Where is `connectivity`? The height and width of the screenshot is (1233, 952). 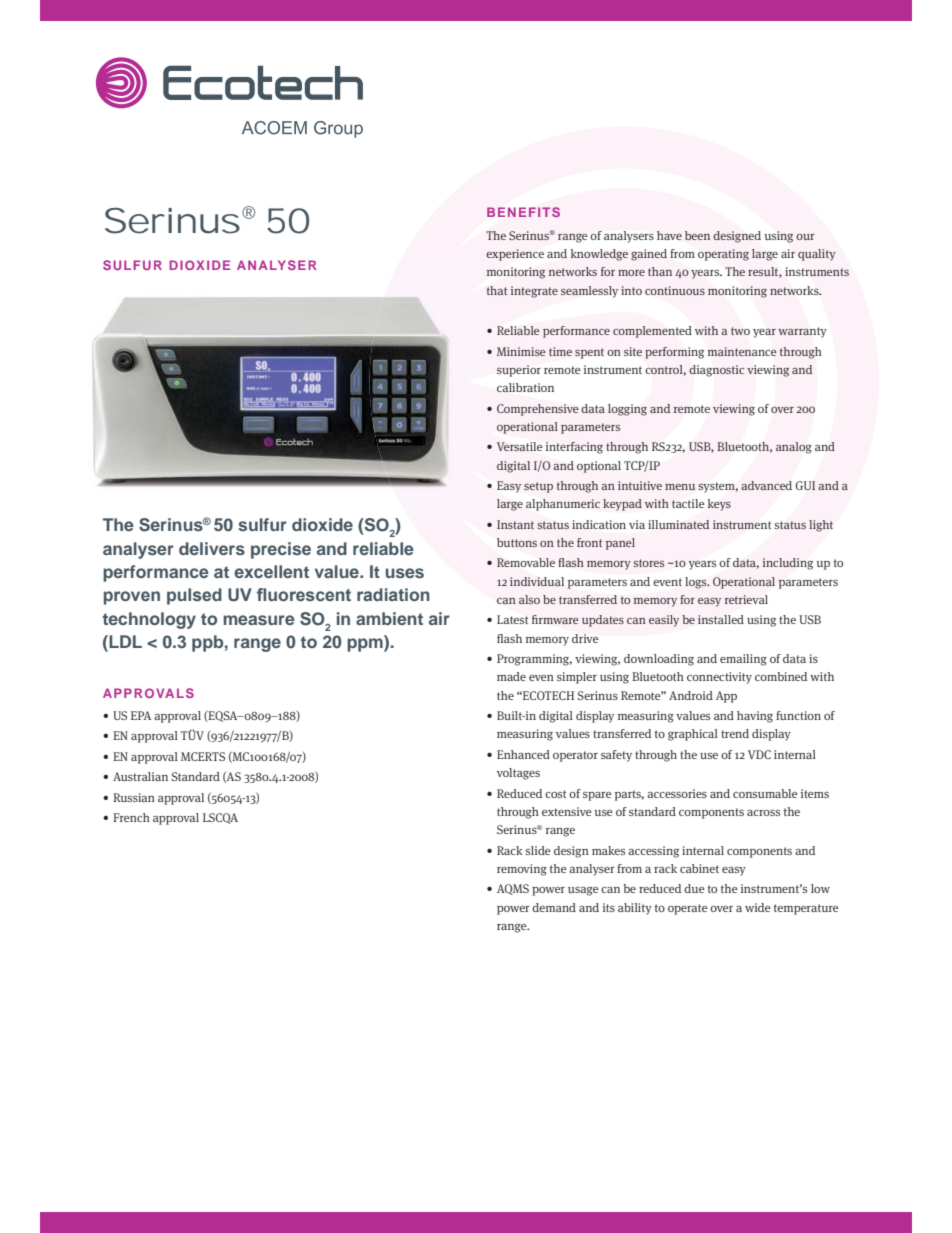 connectivity is located at coordinates (719, 678).
